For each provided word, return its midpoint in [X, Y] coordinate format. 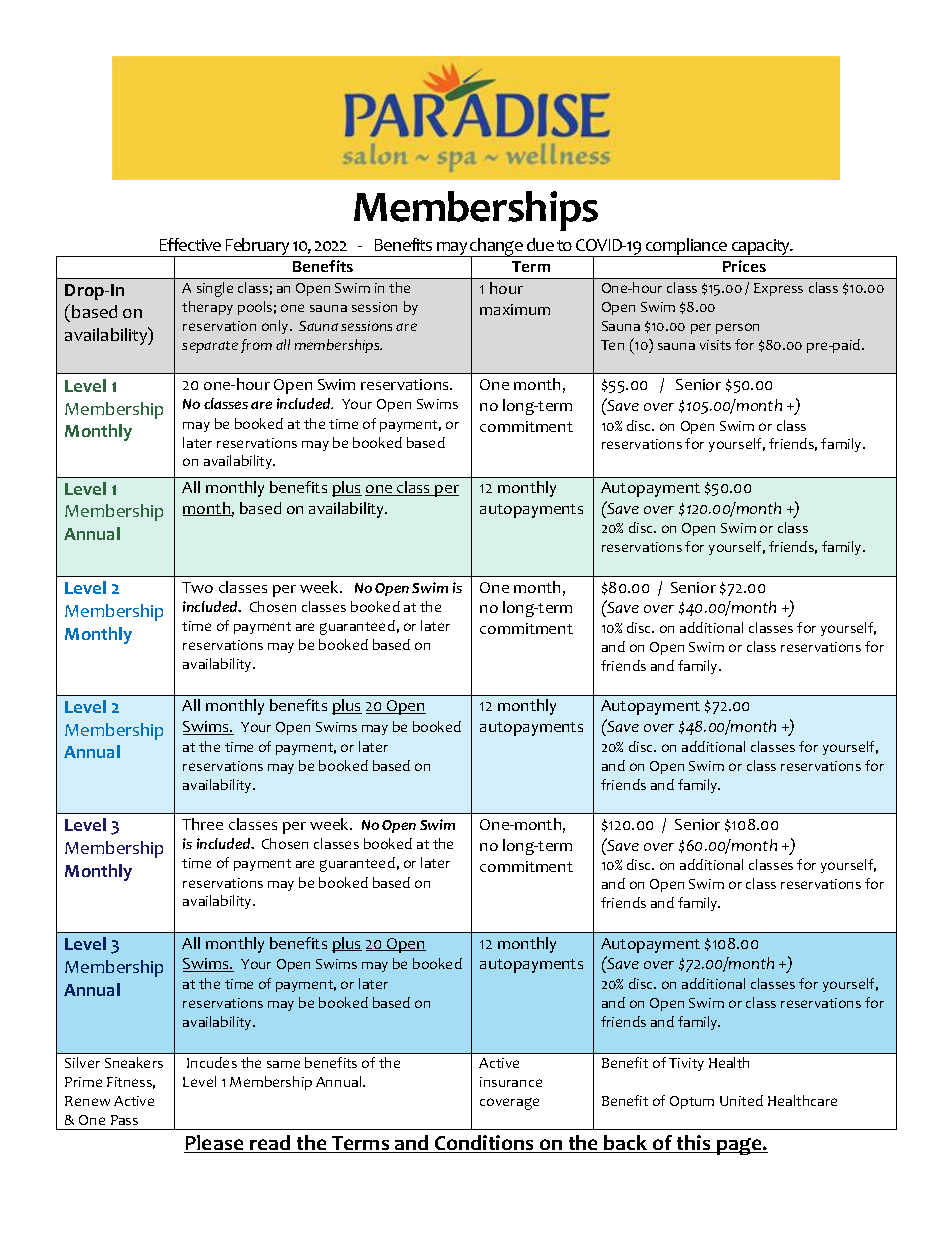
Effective [190, 244]
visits [715, 345]
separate [210, 347]
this [694, 1144]
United [741, 1100]
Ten [612, 345]
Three [202, 824]
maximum [515, 309]
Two [197, 587]
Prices [744, 266]
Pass [124, 1120]
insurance [511, 1082]
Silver [82, 1062]
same [283, 1064]
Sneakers [134, 1062]
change [497, 248]
